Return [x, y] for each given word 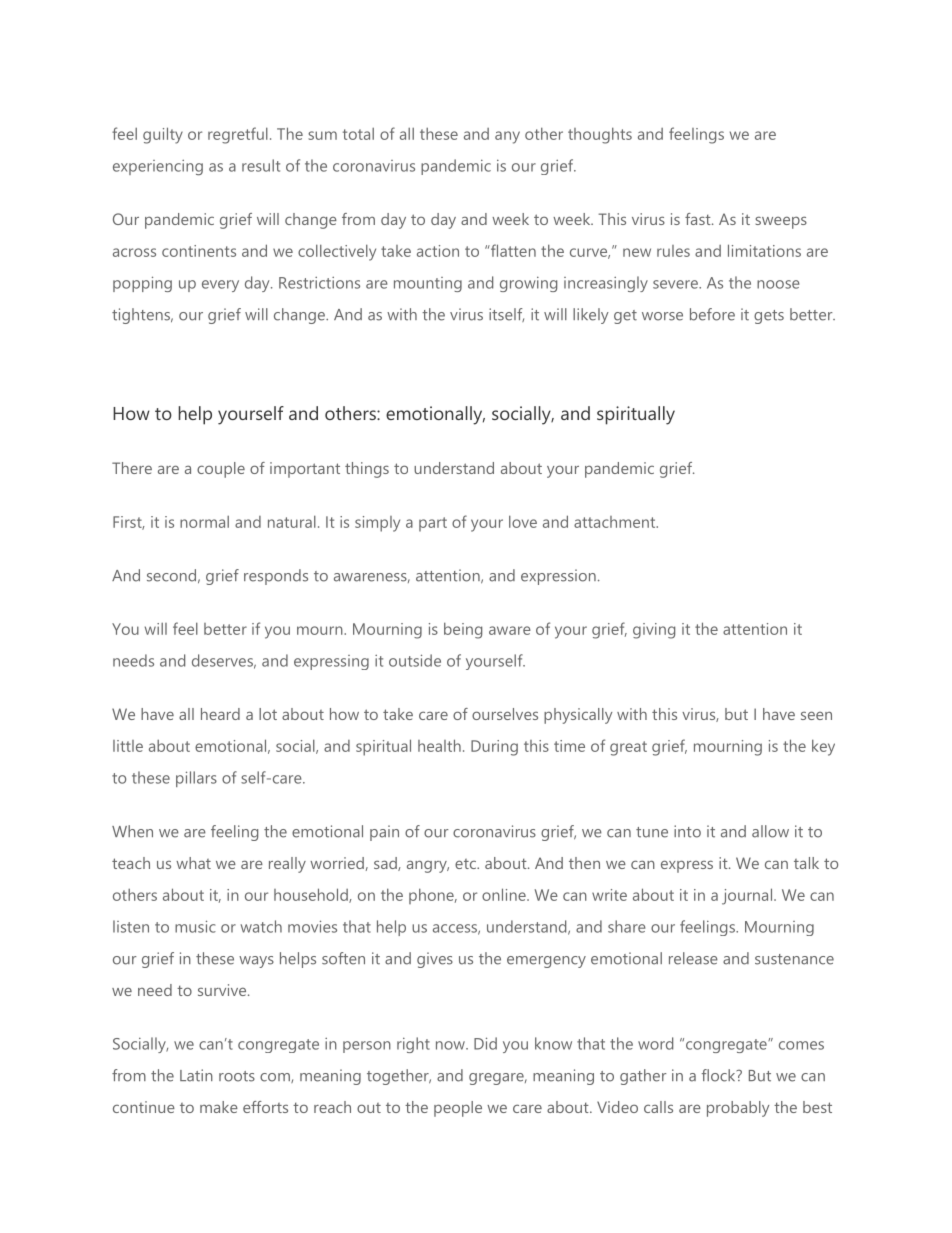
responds [276, 577]
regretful [238, 135]
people [458, 1109]
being [463, 630]
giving [654, 631]
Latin [196, 1075]
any [507, 137]
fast [699, 219]
